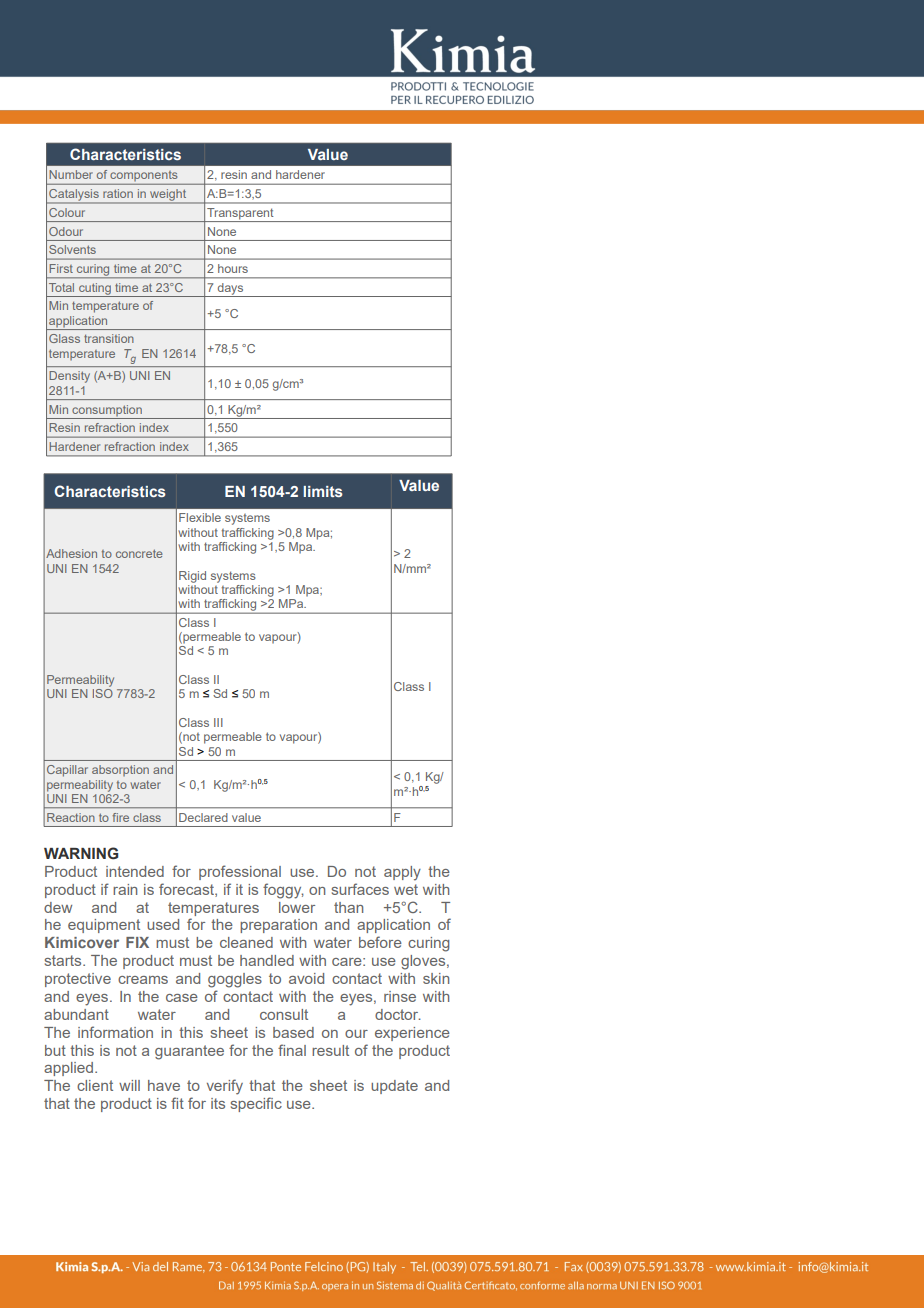  What do you see at coordinates (240, 215) in the screenshot?
I see `Transparent` at bounding box center [240, 215].
